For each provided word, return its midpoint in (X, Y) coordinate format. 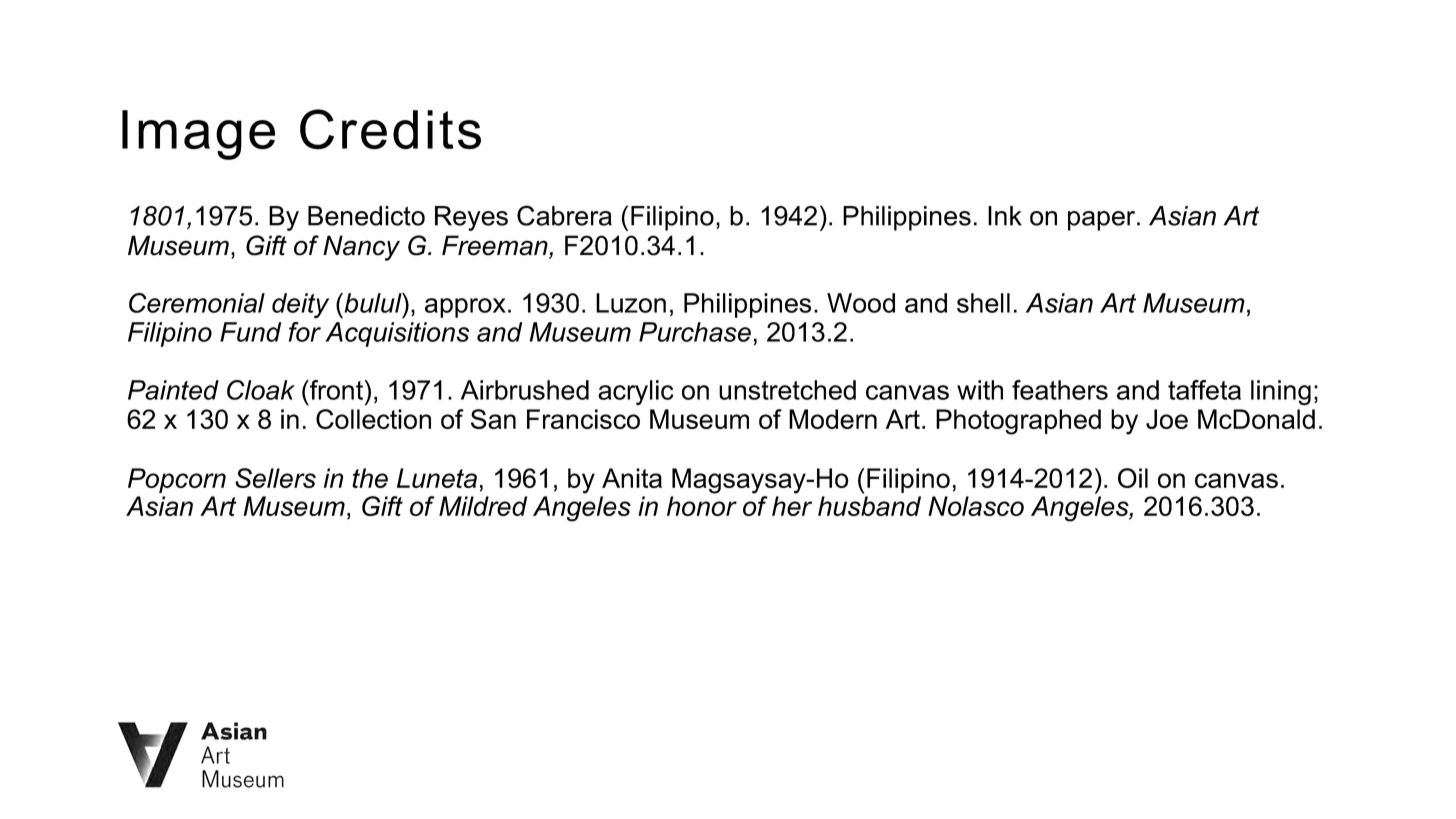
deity (300, 305)
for (305, 332)
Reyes (471, 218)
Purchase (695, 332)
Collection (373, 419)
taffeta (1204, 390)
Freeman (496, 246)
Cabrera (564, 215)
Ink (1005, 216)
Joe (1167, 419)
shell (983, 303)
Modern (833, 419)
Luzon (631, 303)
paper (1103, 221)
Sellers (275, 478)
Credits (390, 129)
